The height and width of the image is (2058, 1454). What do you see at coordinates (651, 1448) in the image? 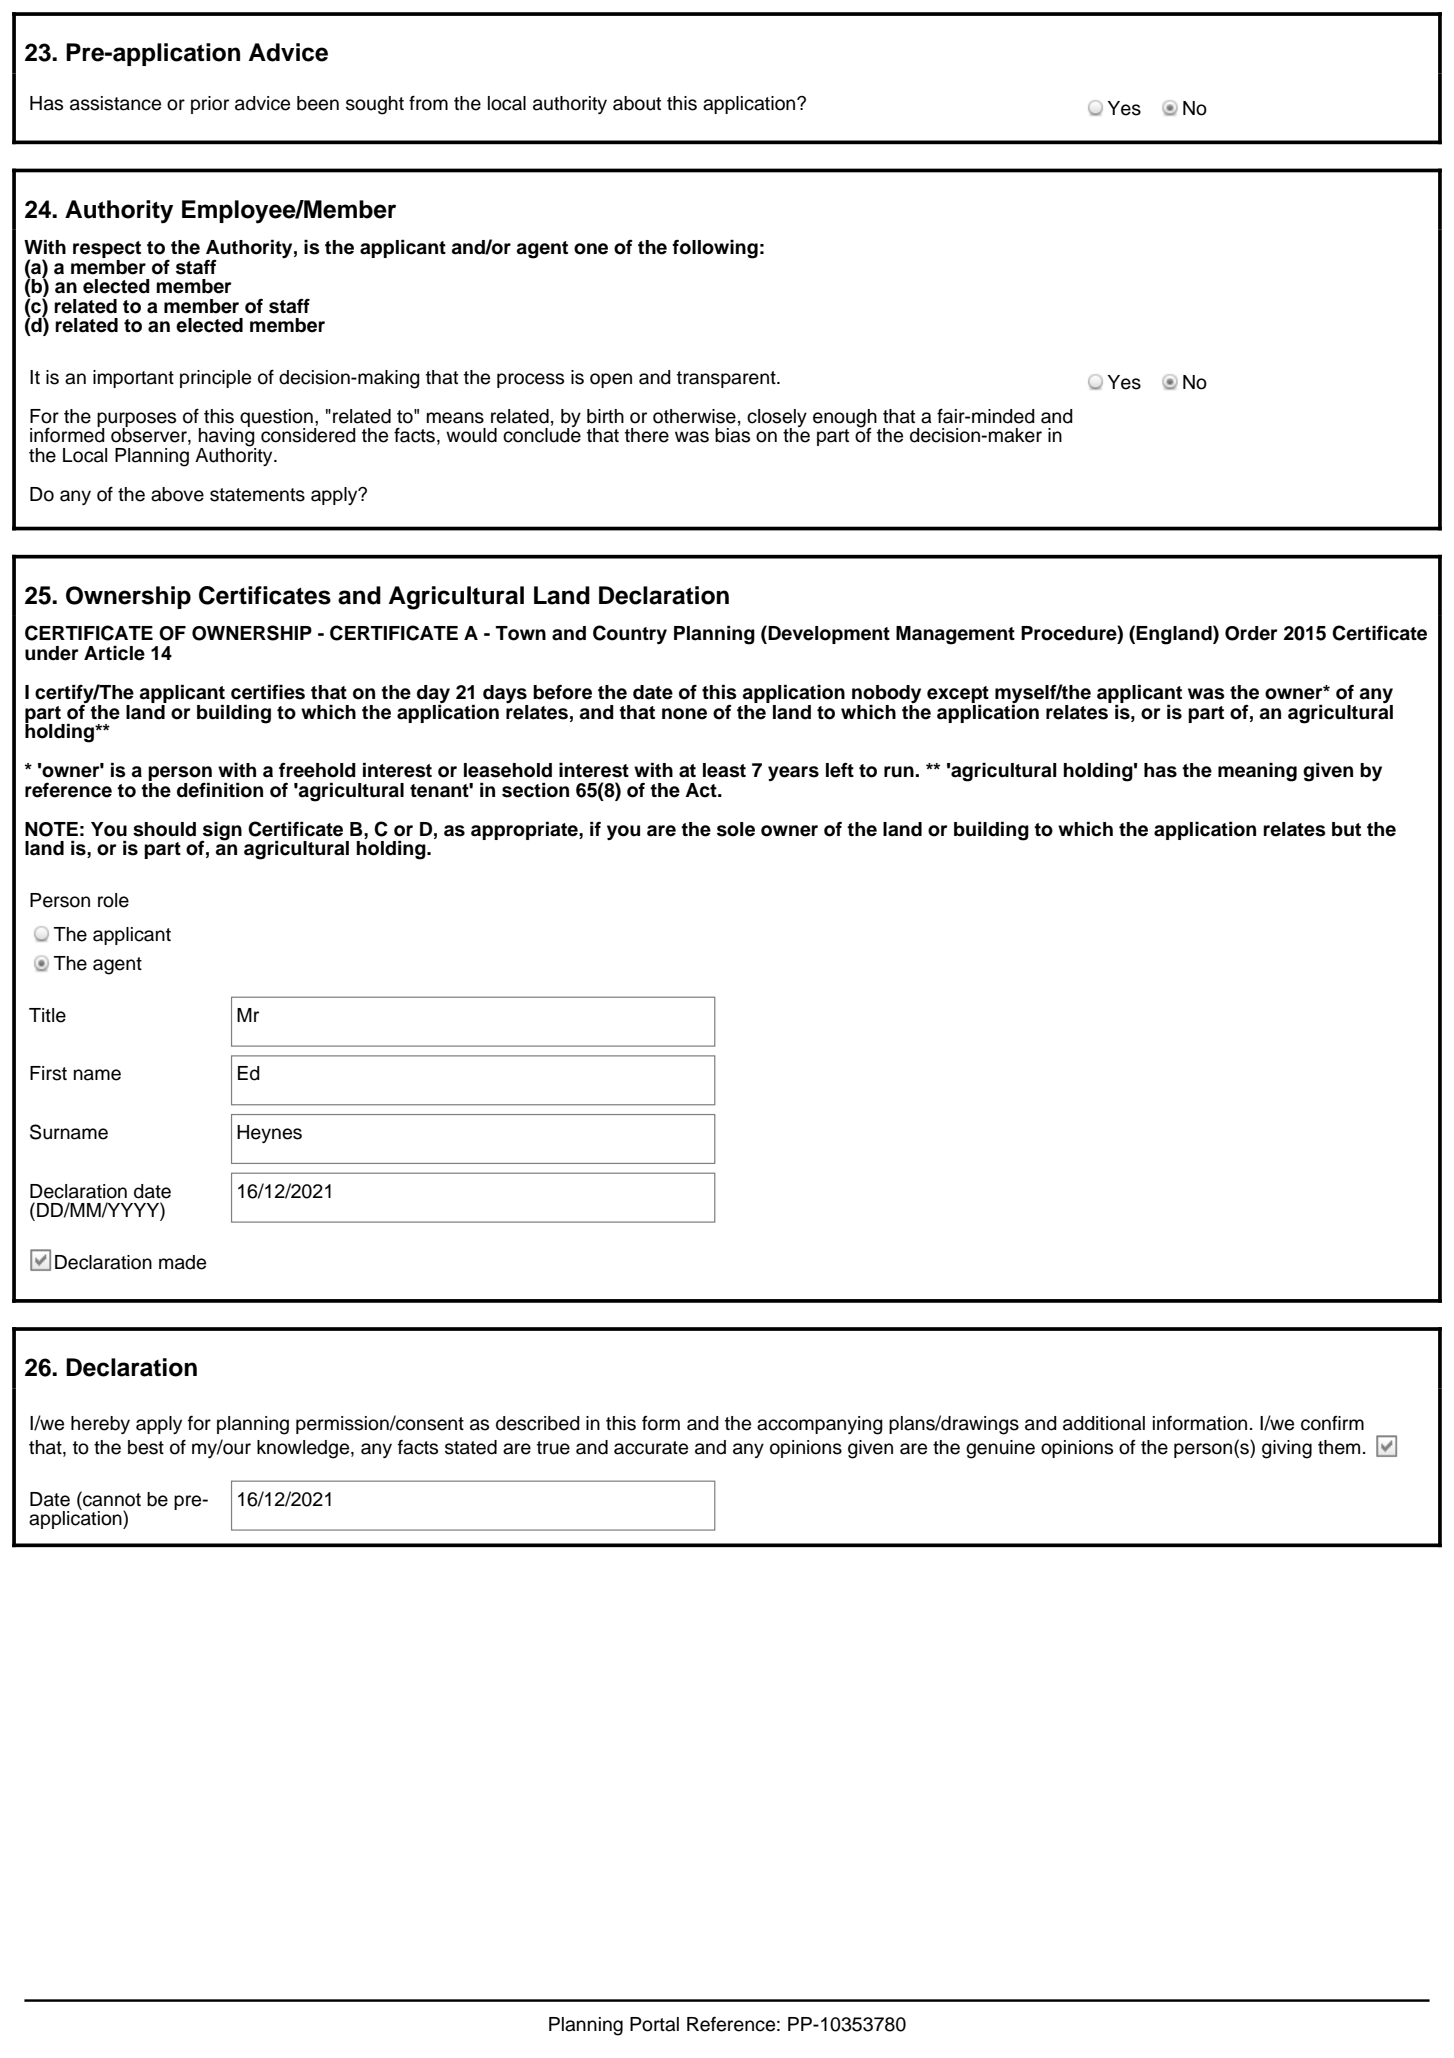
I see `accurate` at bounding box center [651, 1448].
